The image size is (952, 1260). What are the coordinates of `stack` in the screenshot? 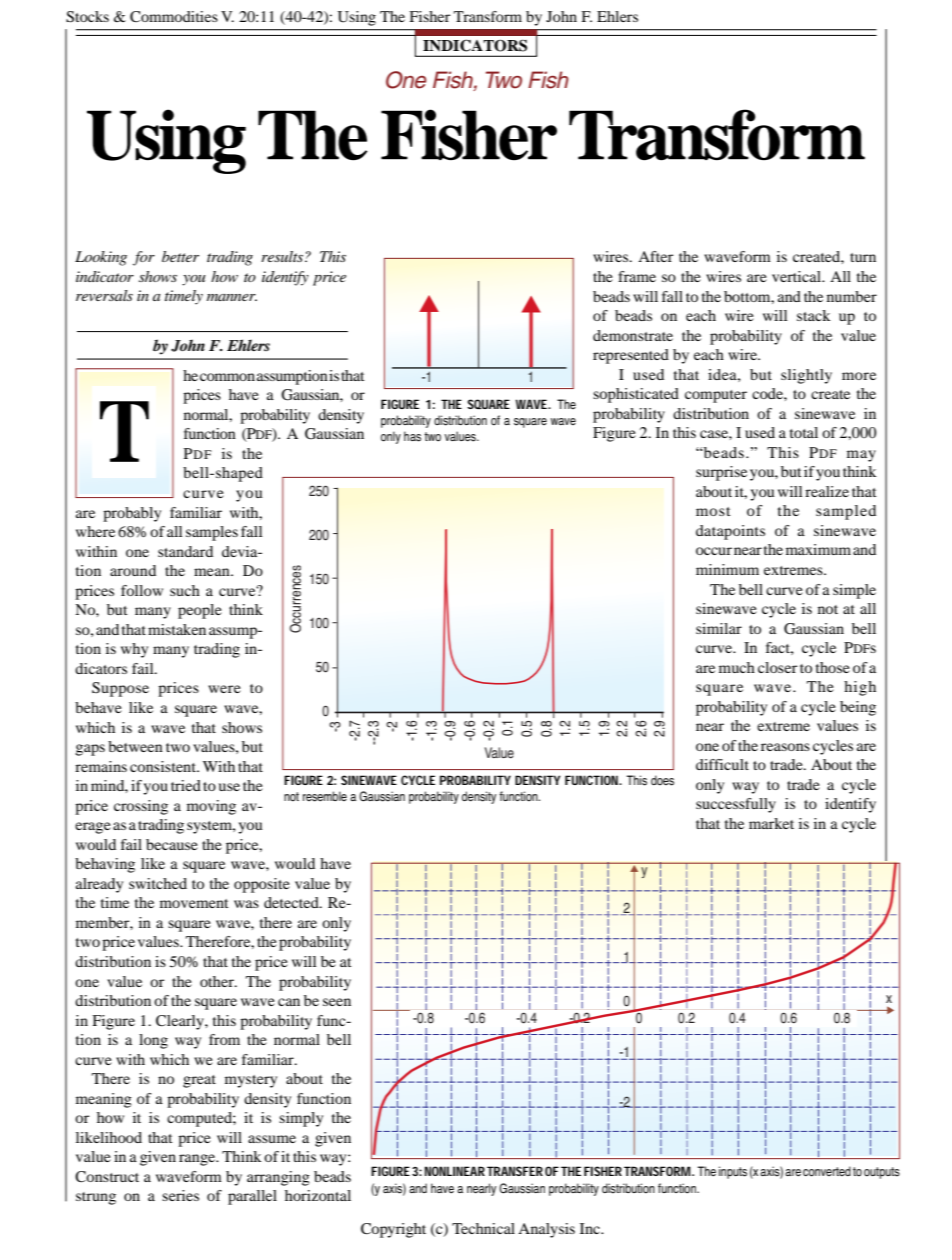 It's located at (814, 315).
